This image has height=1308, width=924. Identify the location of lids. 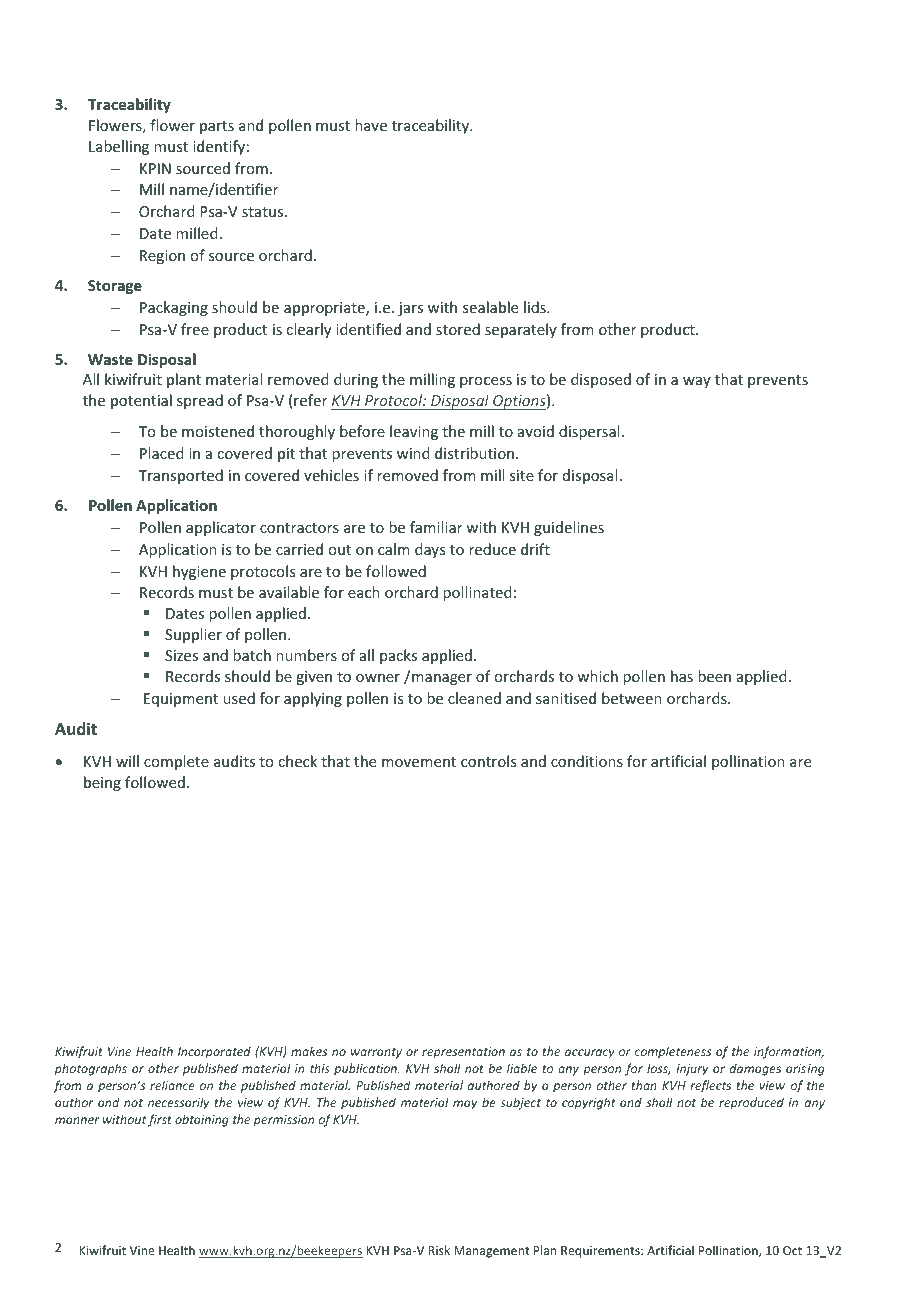
(536, 307).
